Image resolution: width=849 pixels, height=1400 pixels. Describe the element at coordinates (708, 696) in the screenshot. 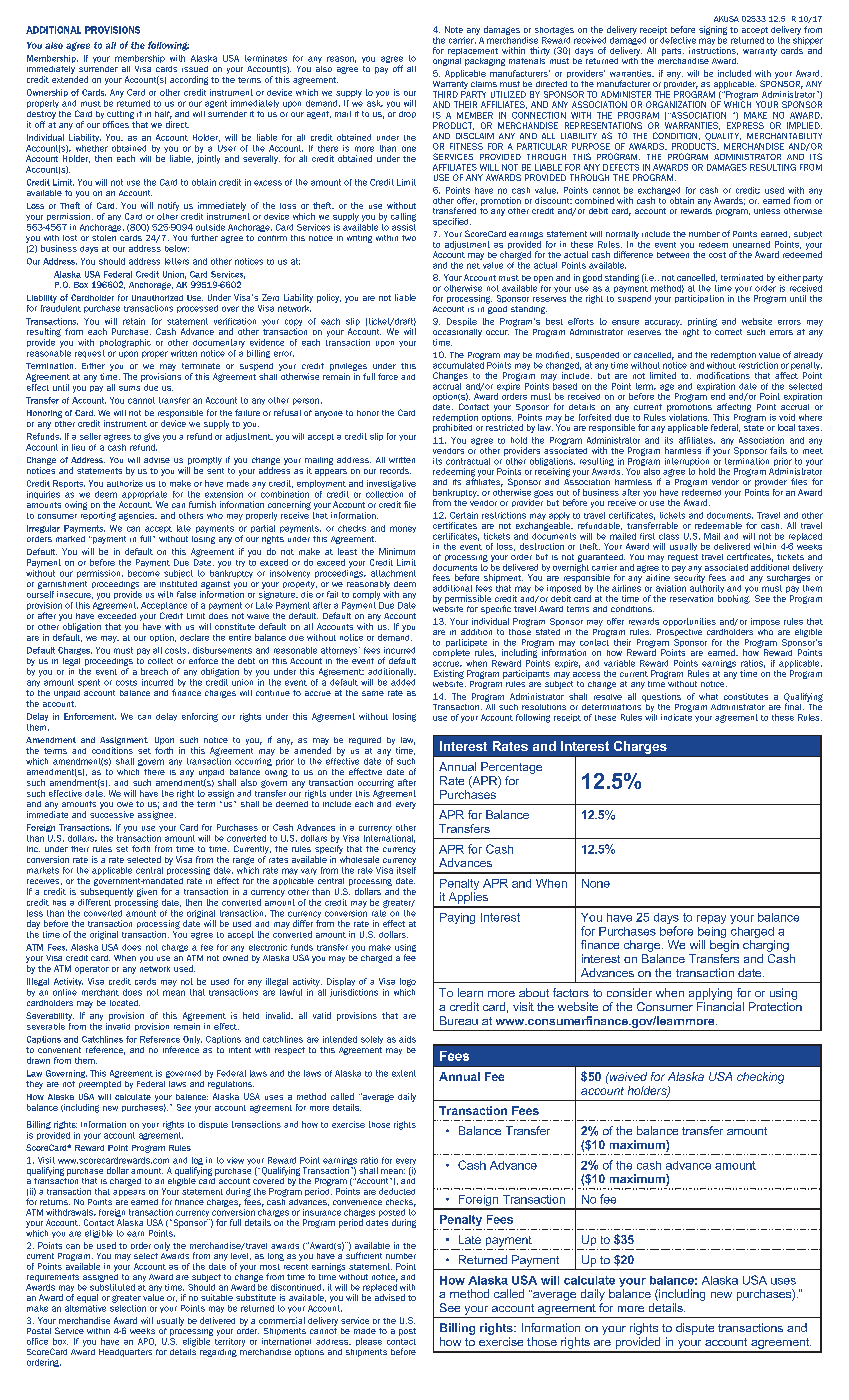

I see `what` at that location.
